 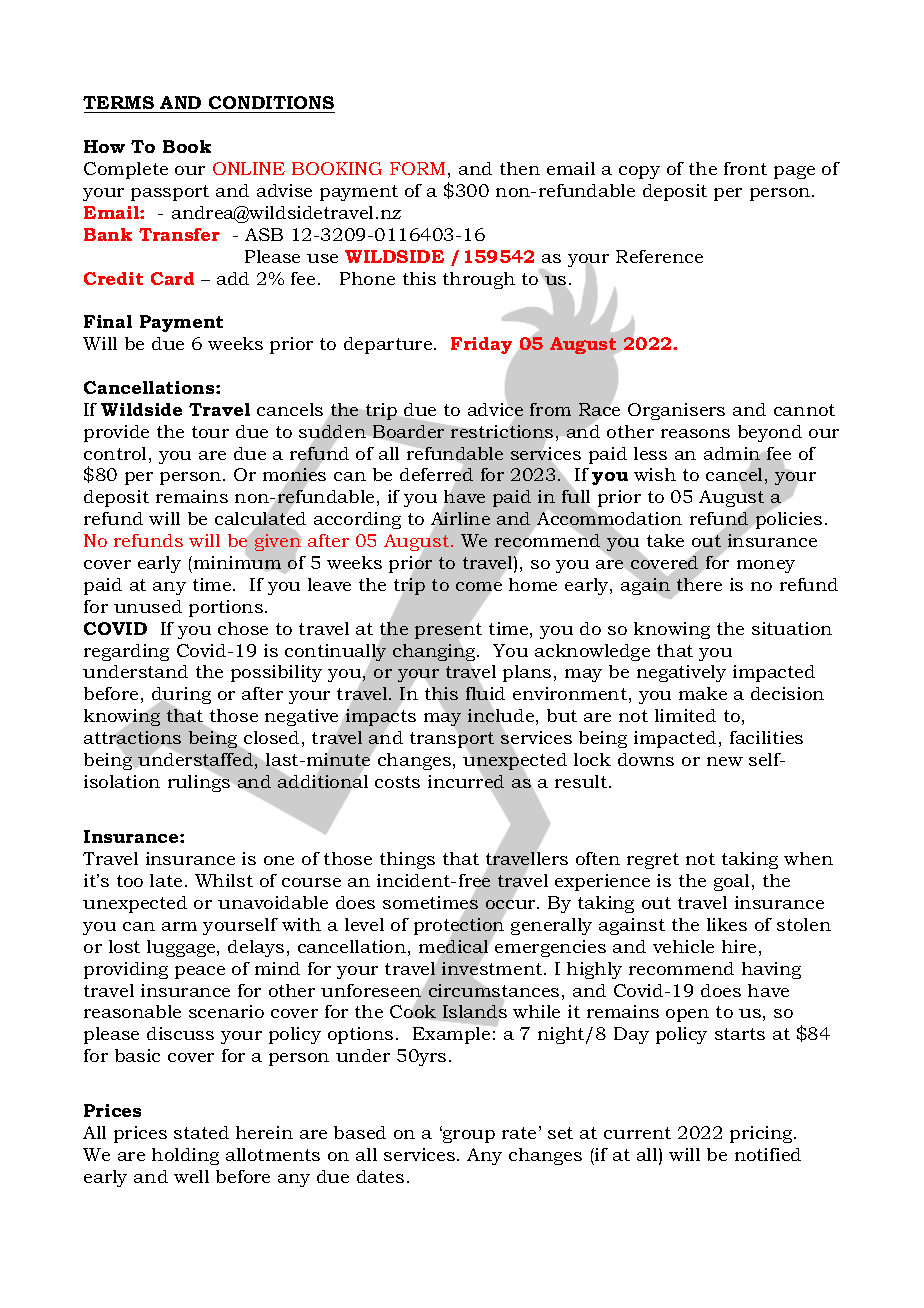 What do you see at coordinates (249, 168) in the image?
I see `ONLINE` at bounding box center [249, 168].
